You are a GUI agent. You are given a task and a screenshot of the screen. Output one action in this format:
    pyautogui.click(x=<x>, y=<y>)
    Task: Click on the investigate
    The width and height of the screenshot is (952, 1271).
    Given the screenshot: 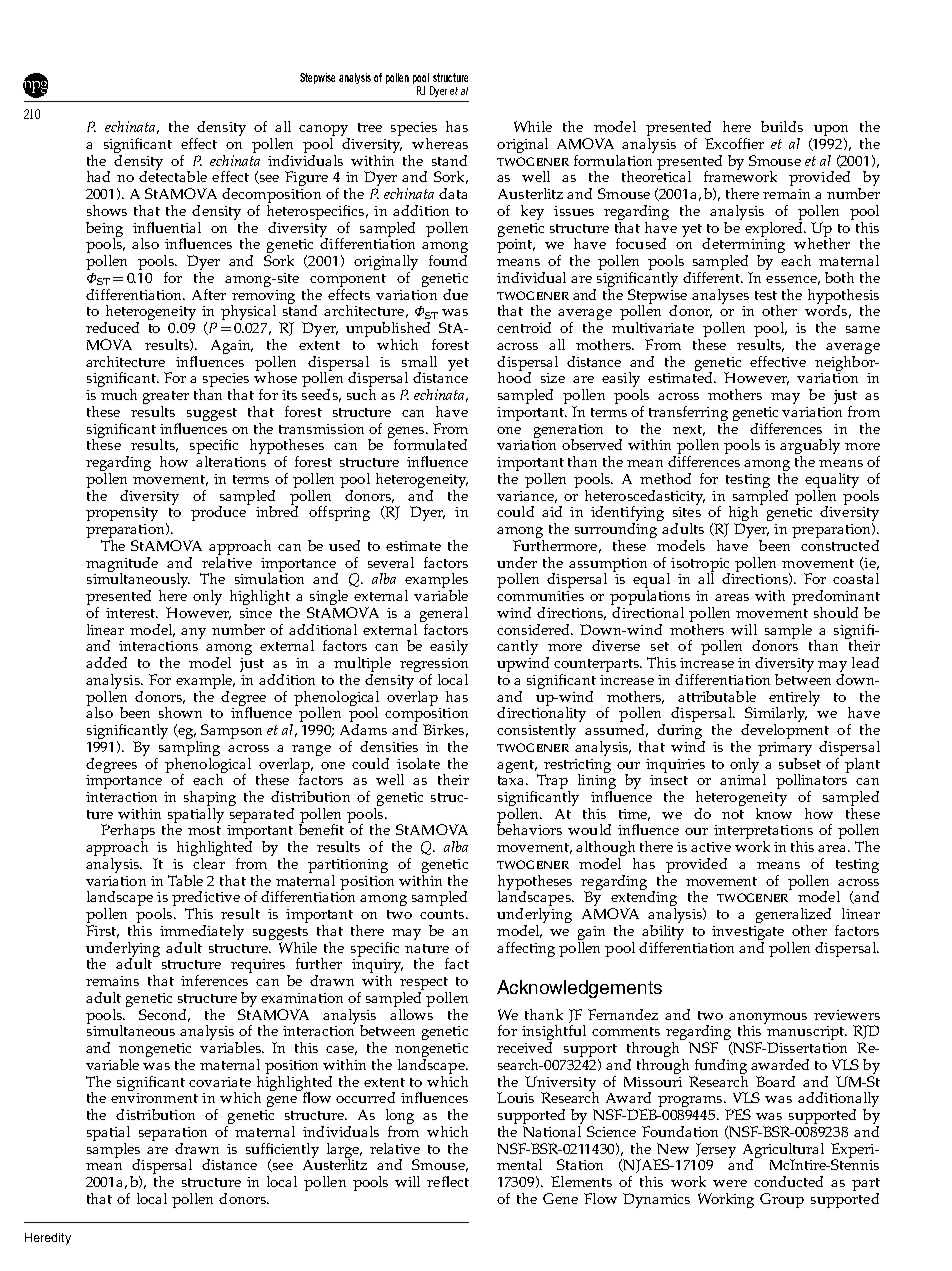 What is the action you would take?
    pyautogui.click(x=748, y=934)
